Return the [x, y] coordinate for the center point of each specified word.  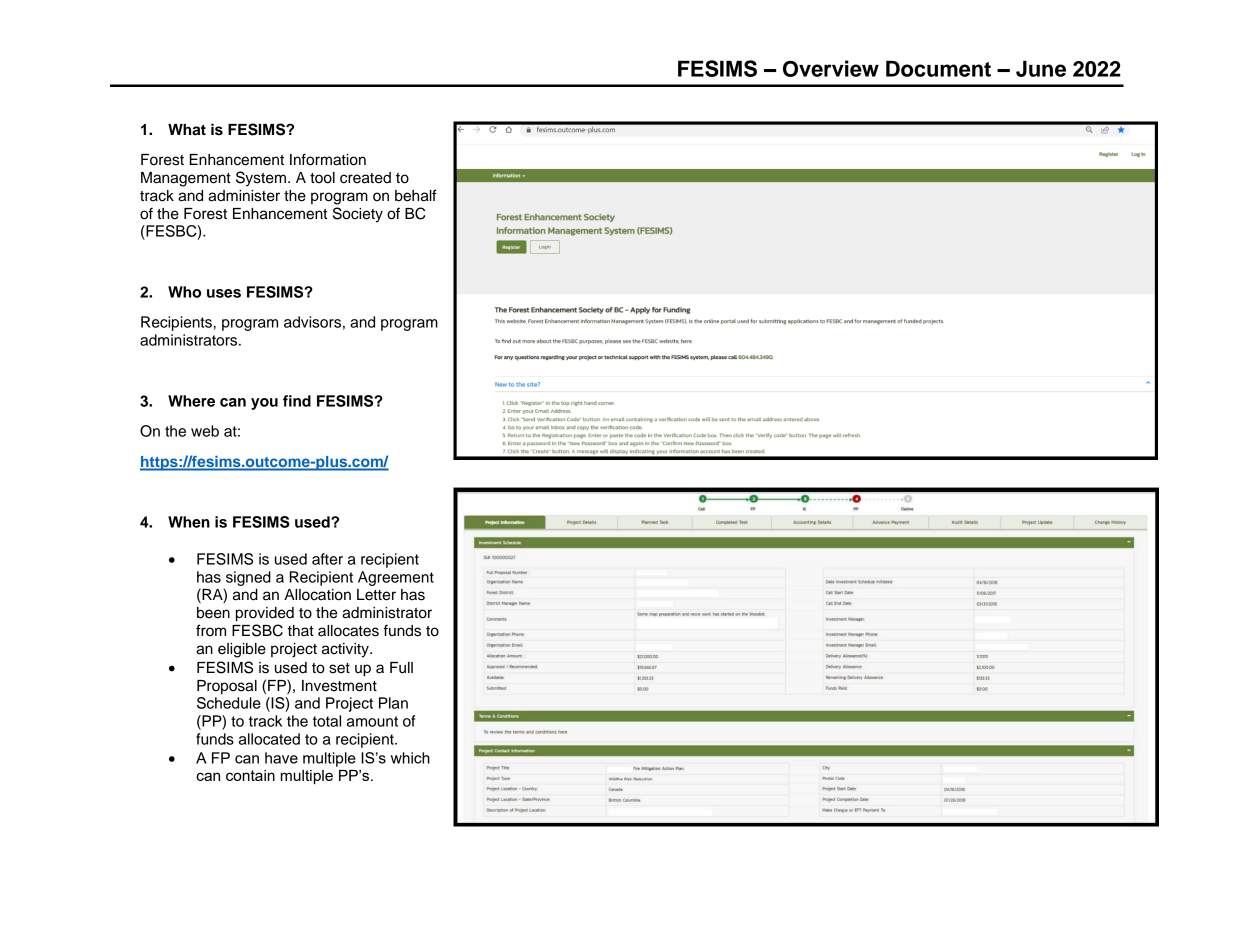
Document [938, 68]
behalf [416, 195]
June [1041, 68]
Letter [376, 595]
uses [224, 293]
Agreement [396, 578]
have [281, 758]
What [187, 130]
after [327, 559]
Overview [831, 68]
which [410, 758]
